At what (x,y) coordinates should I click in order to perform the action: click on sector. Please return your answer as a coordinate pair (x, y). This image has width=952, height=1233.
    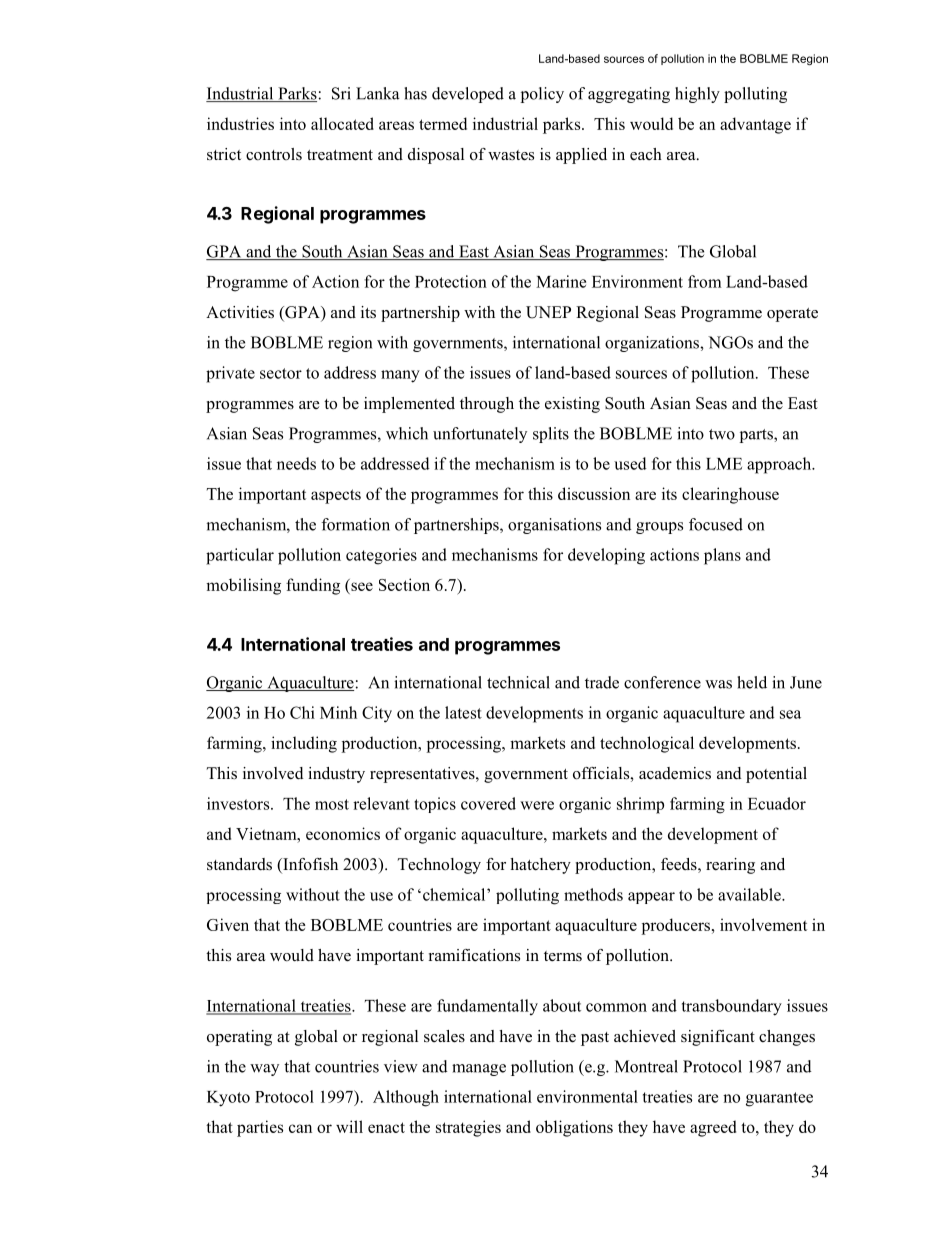
    Looking at the image, I should click on (281, 373).
